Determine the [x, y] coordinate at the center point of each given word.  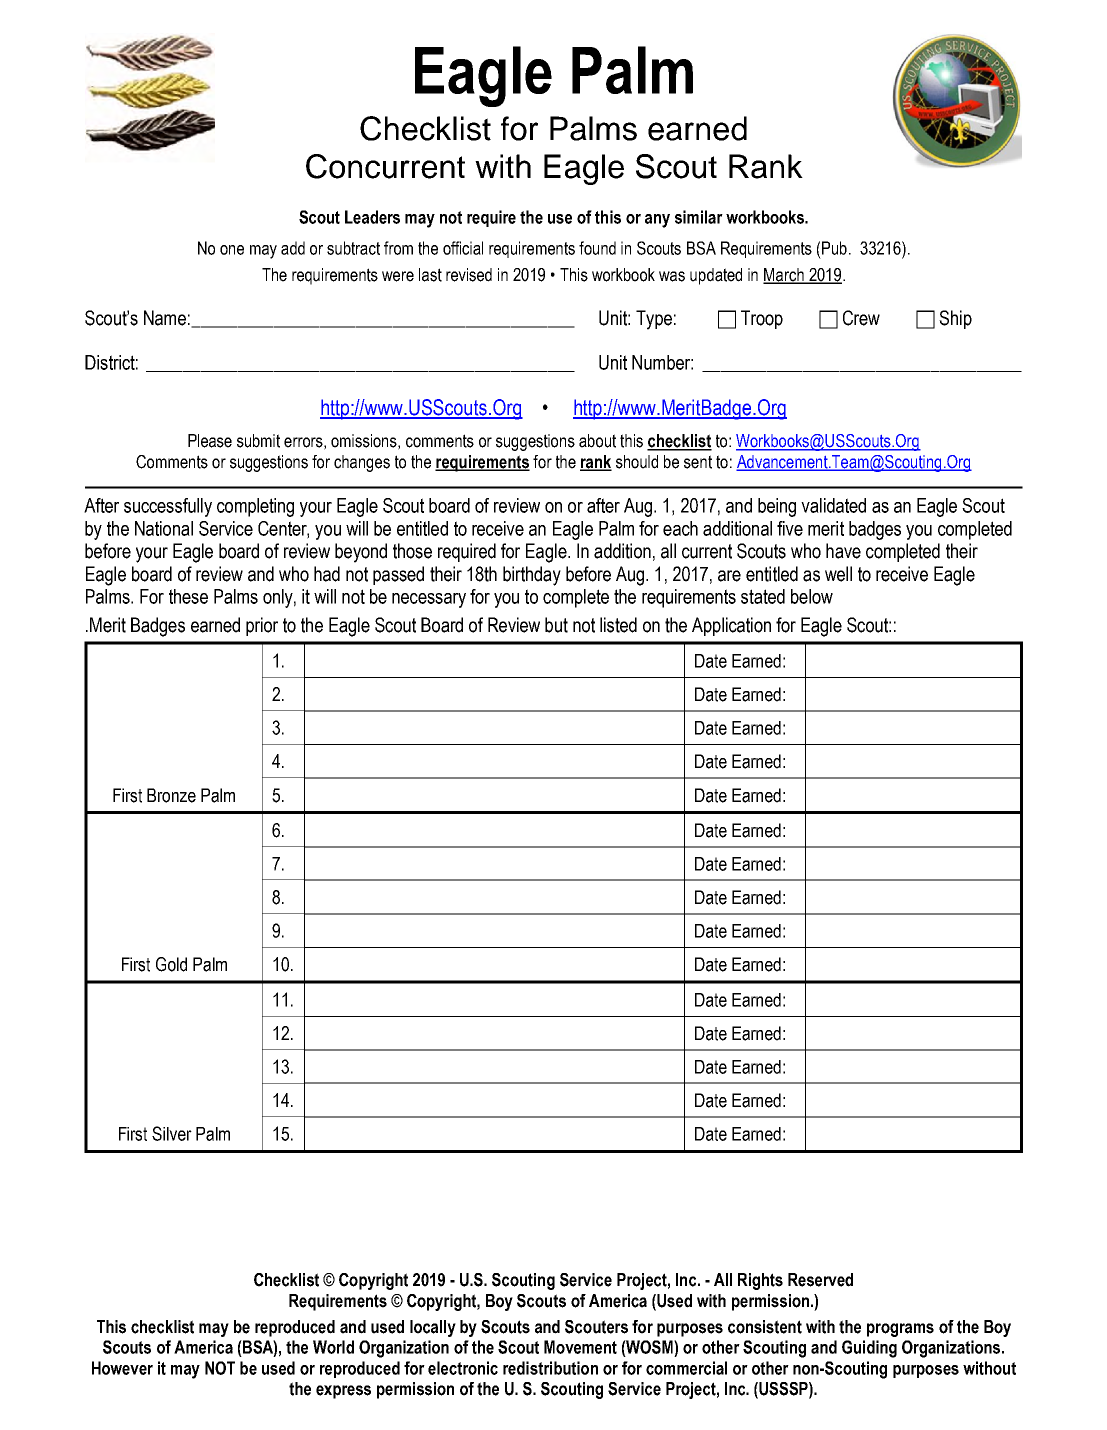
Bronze [171, 795]
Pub [834, 248]
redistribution [550, 1368]
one [232, 250]
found [597, 248]
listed [618, 625]
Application [731, 626]
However [122, 1368]
